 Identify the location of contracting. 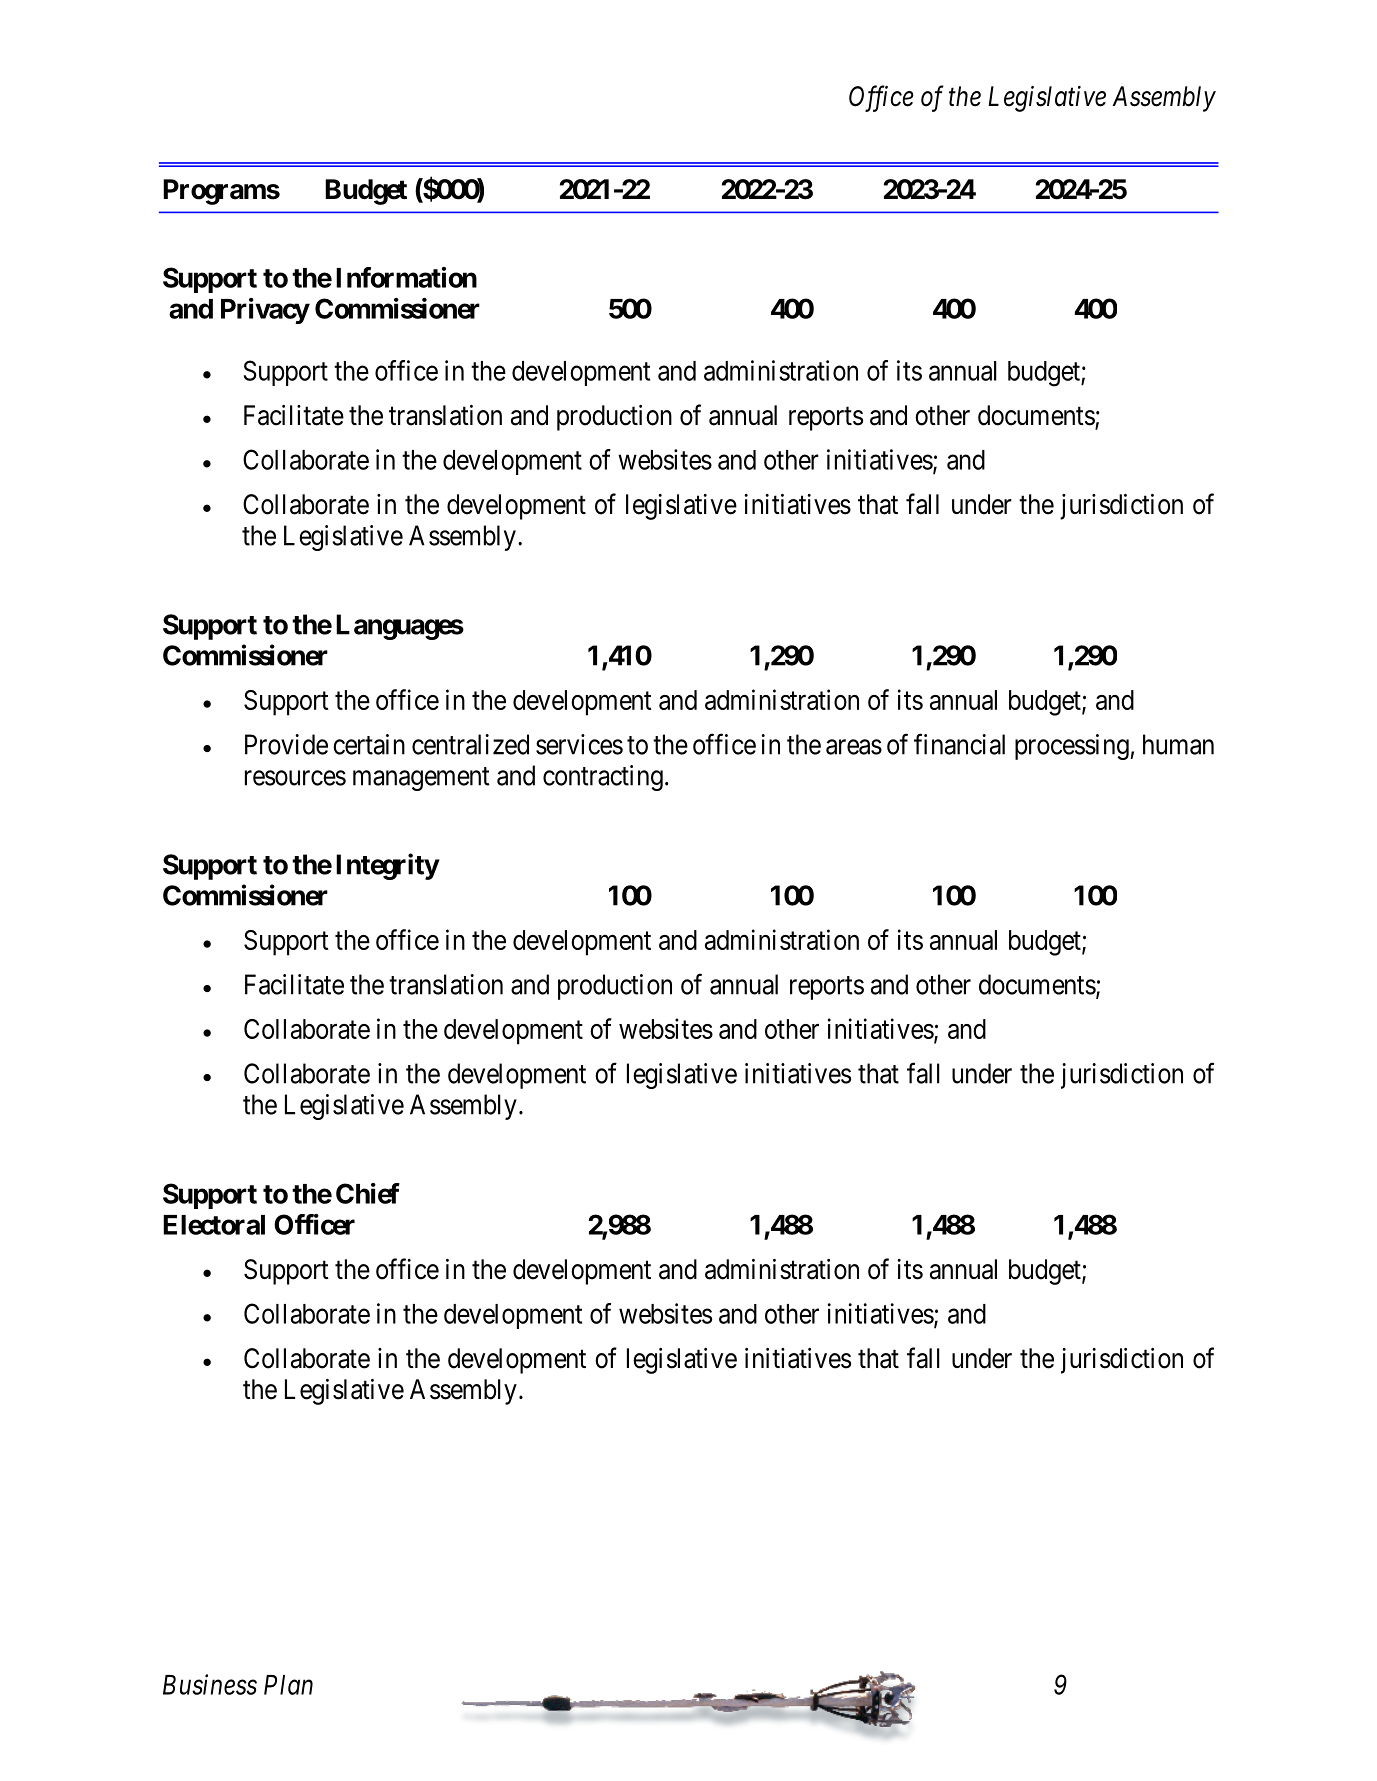
(603, 778).
